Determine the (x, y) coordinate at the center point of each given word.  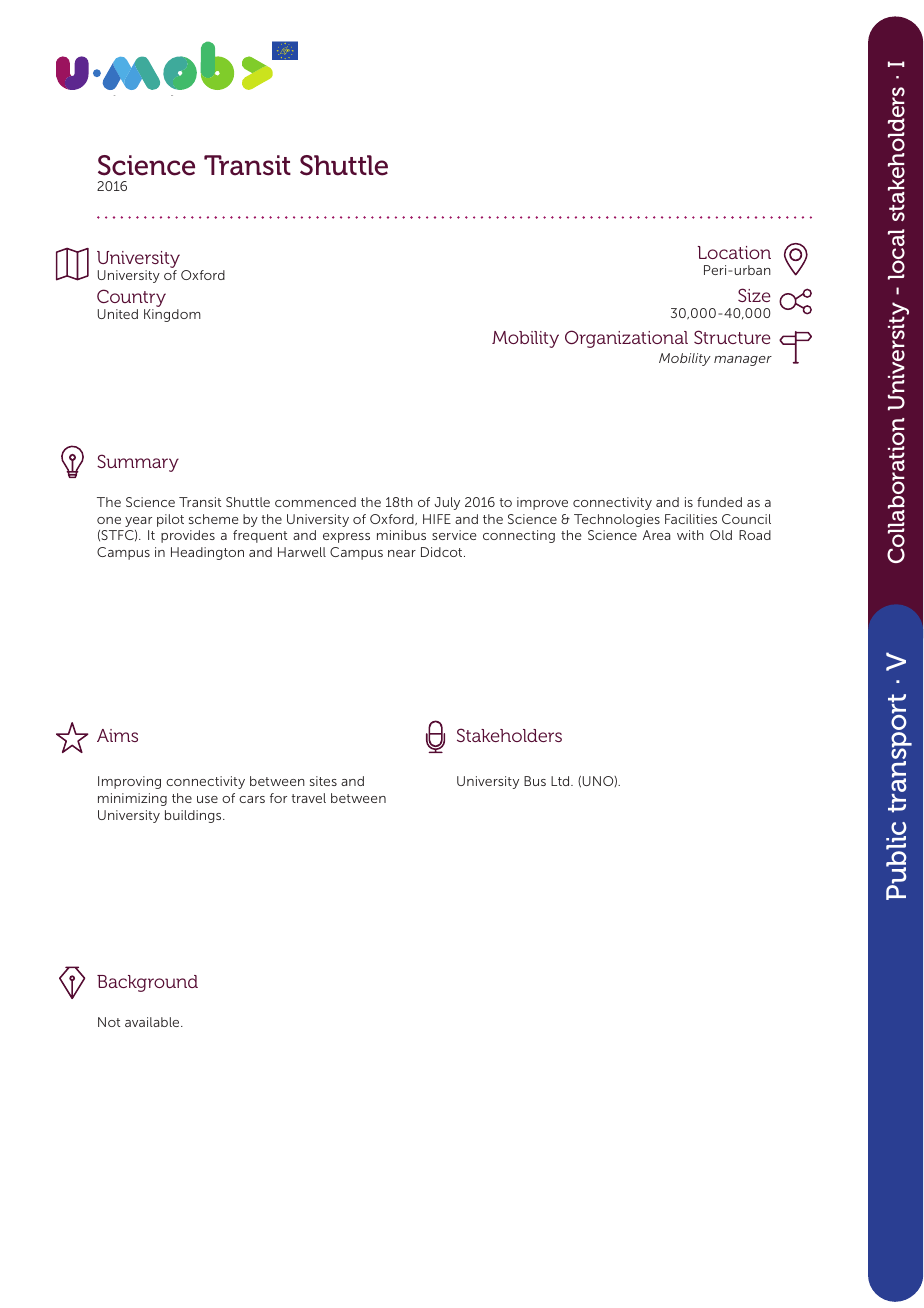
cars (252, 799)
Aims (117, 735)
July (447, 503)
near (402, 553)
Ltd (561, 781)
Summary (138, 463)
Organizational (626, 339)
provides (188, 536)
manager (743, 361)
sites (323, 781)
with (690, 535)
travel (309, 798)
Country (131, 299)
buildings (194, 816)
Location (734, 252)
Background (147, 983)
